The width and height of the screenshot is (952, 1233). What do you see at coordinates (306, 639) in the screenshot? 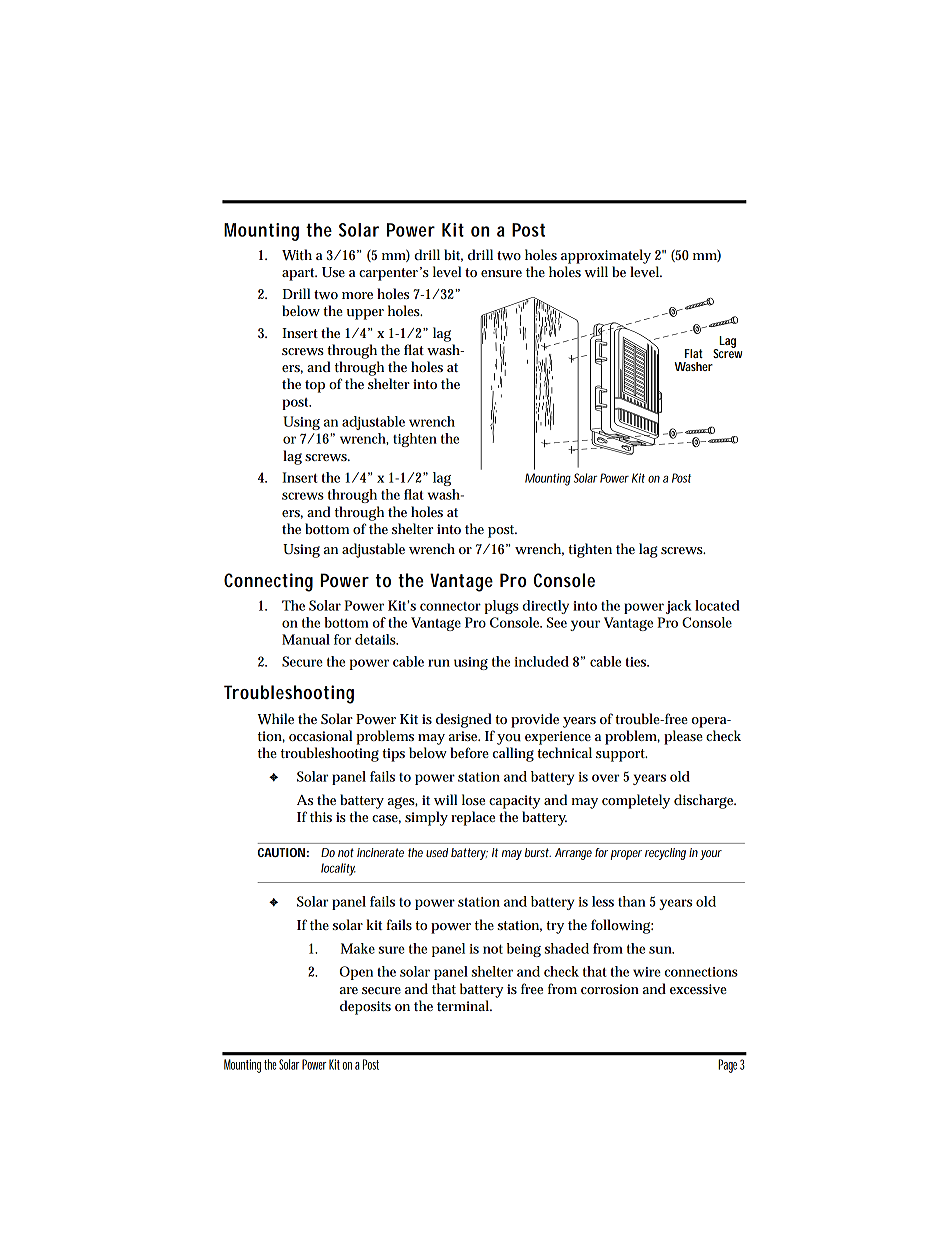
I see `Manual` at bounding box center [306, 639].
